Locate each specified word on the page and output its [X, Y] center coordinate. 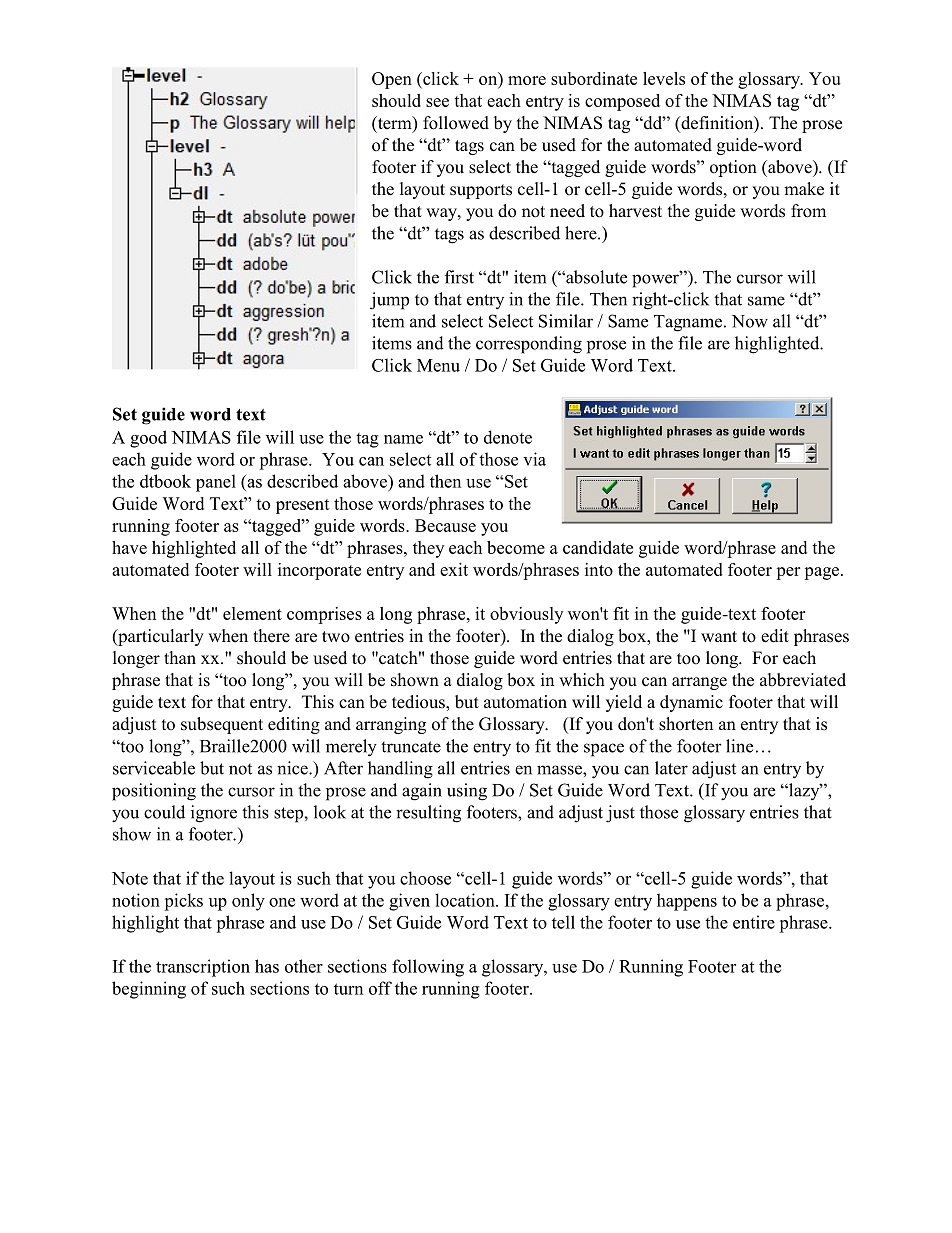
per [788, 573]
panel [216, 483]
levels [664, 78]
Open [392, 80]
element [252, 613]
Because [445, 525]
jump [389, 301]
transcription [203, 968]
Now [750, 321]
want [719, 636]
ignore [214, 814]
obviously [526, 615]
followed [456, 123]
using [467, 792]
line [739, 746]
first [459, 277]
